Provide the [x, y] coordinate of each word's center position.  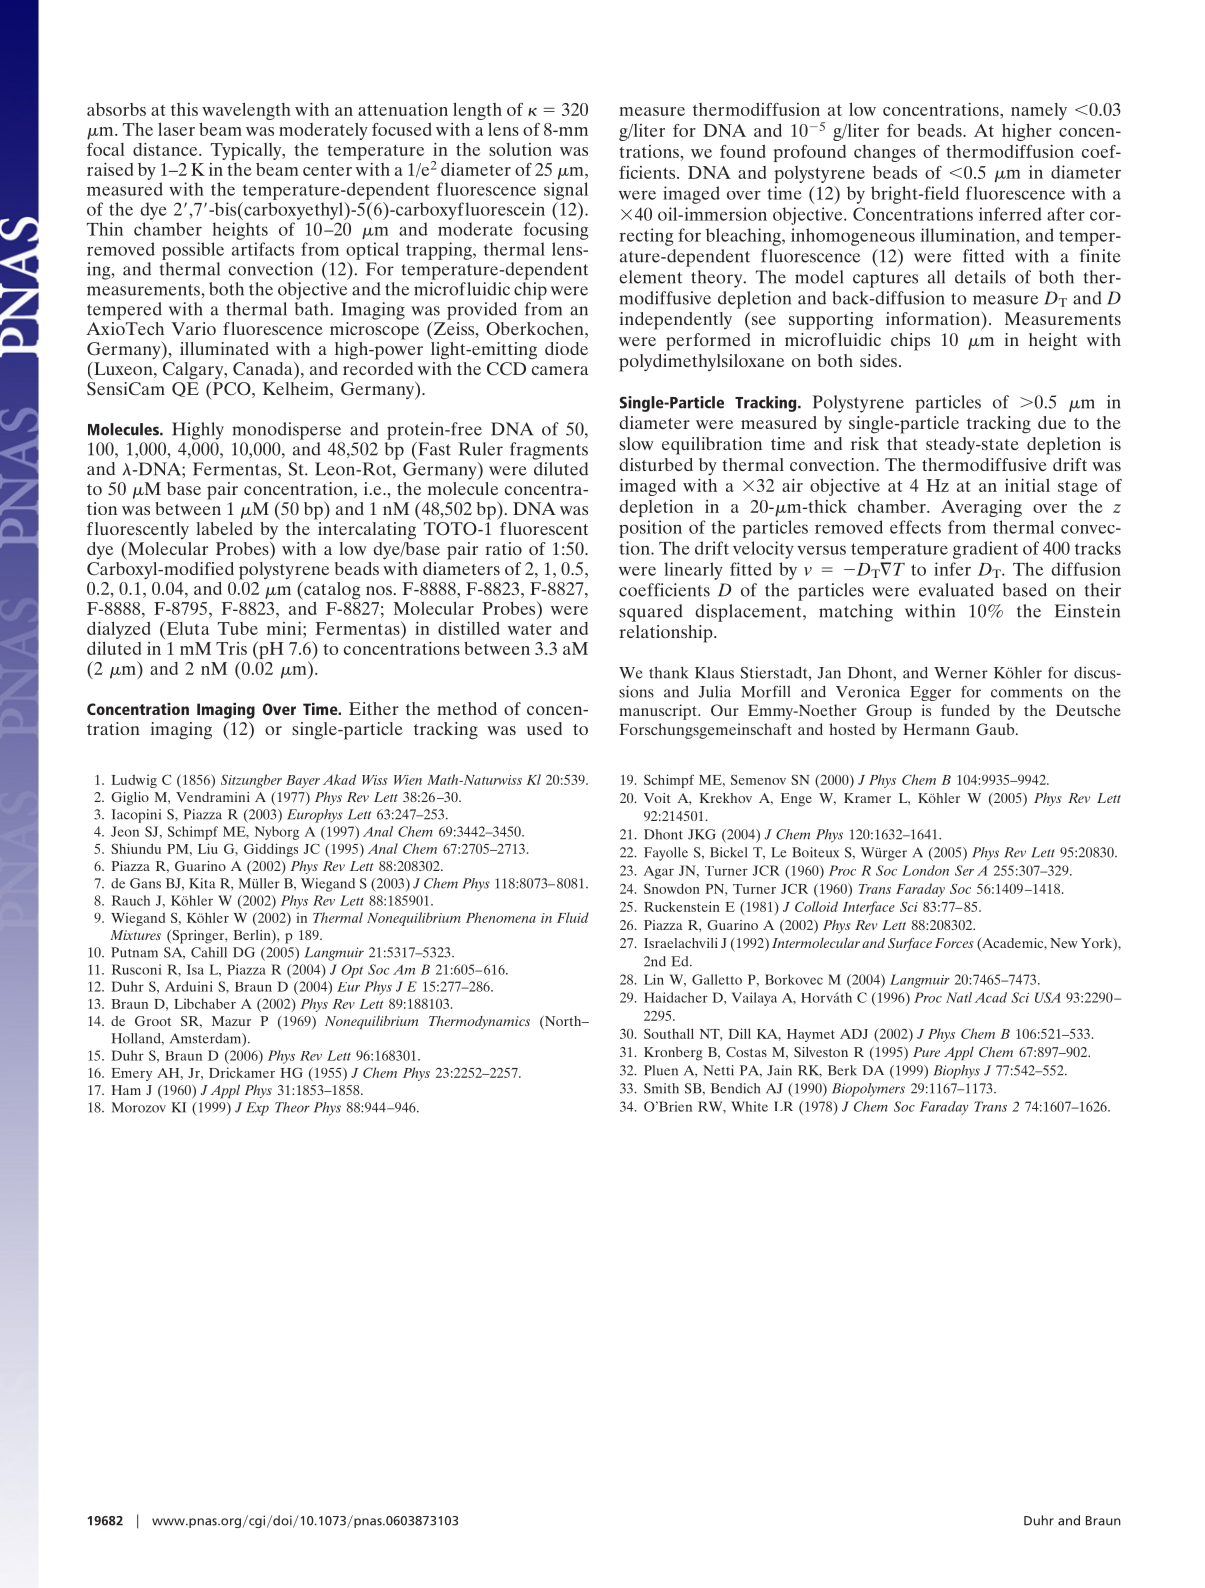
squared [651, 613]
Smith [661, 1088]
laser [176, 129]
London [925, 870]
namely [1039, 111]
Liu [208, 848]
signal [566, 191]
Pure [926, 1052]
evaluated [956, 590]
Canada [264, 369]
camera [560, 370]
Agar [658, 872]
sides [878, 360]
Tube [238, 628]
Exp [257, 1109]
